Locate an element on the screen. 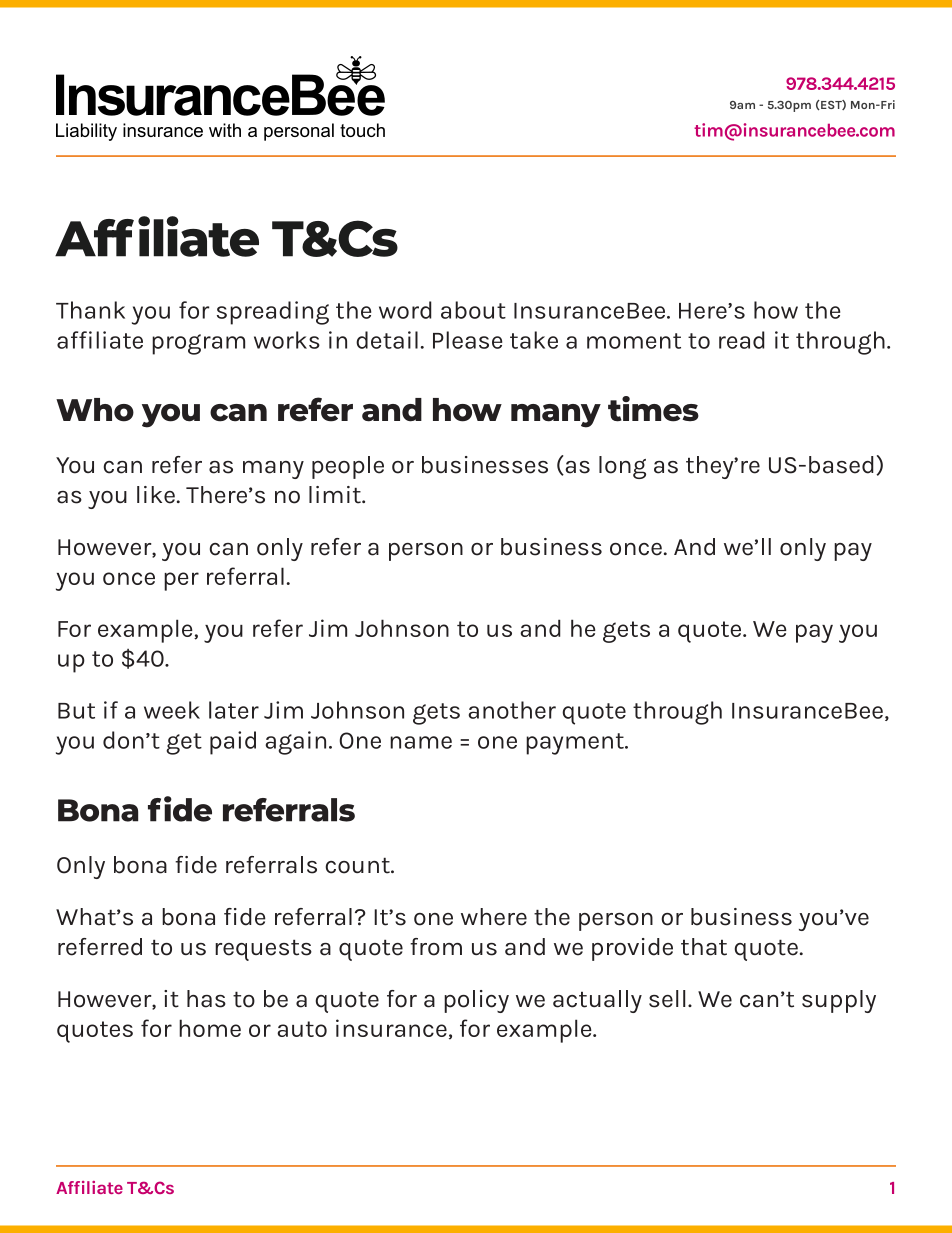 This screenshot has height=1233, width=952. moment is located at coordinates (634, 341).
